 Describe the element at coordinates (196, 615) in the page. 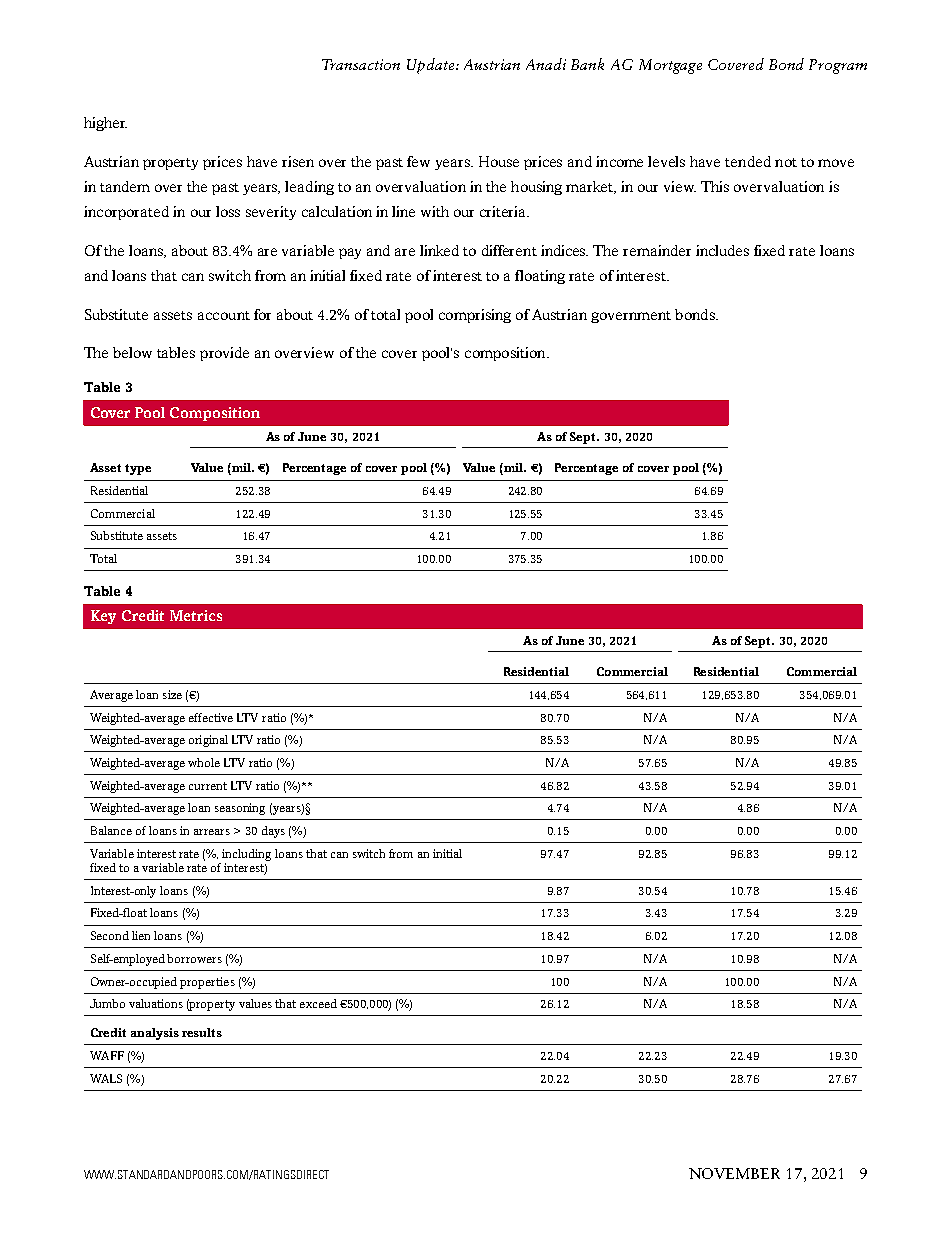

I see `Metrics` at that location.
